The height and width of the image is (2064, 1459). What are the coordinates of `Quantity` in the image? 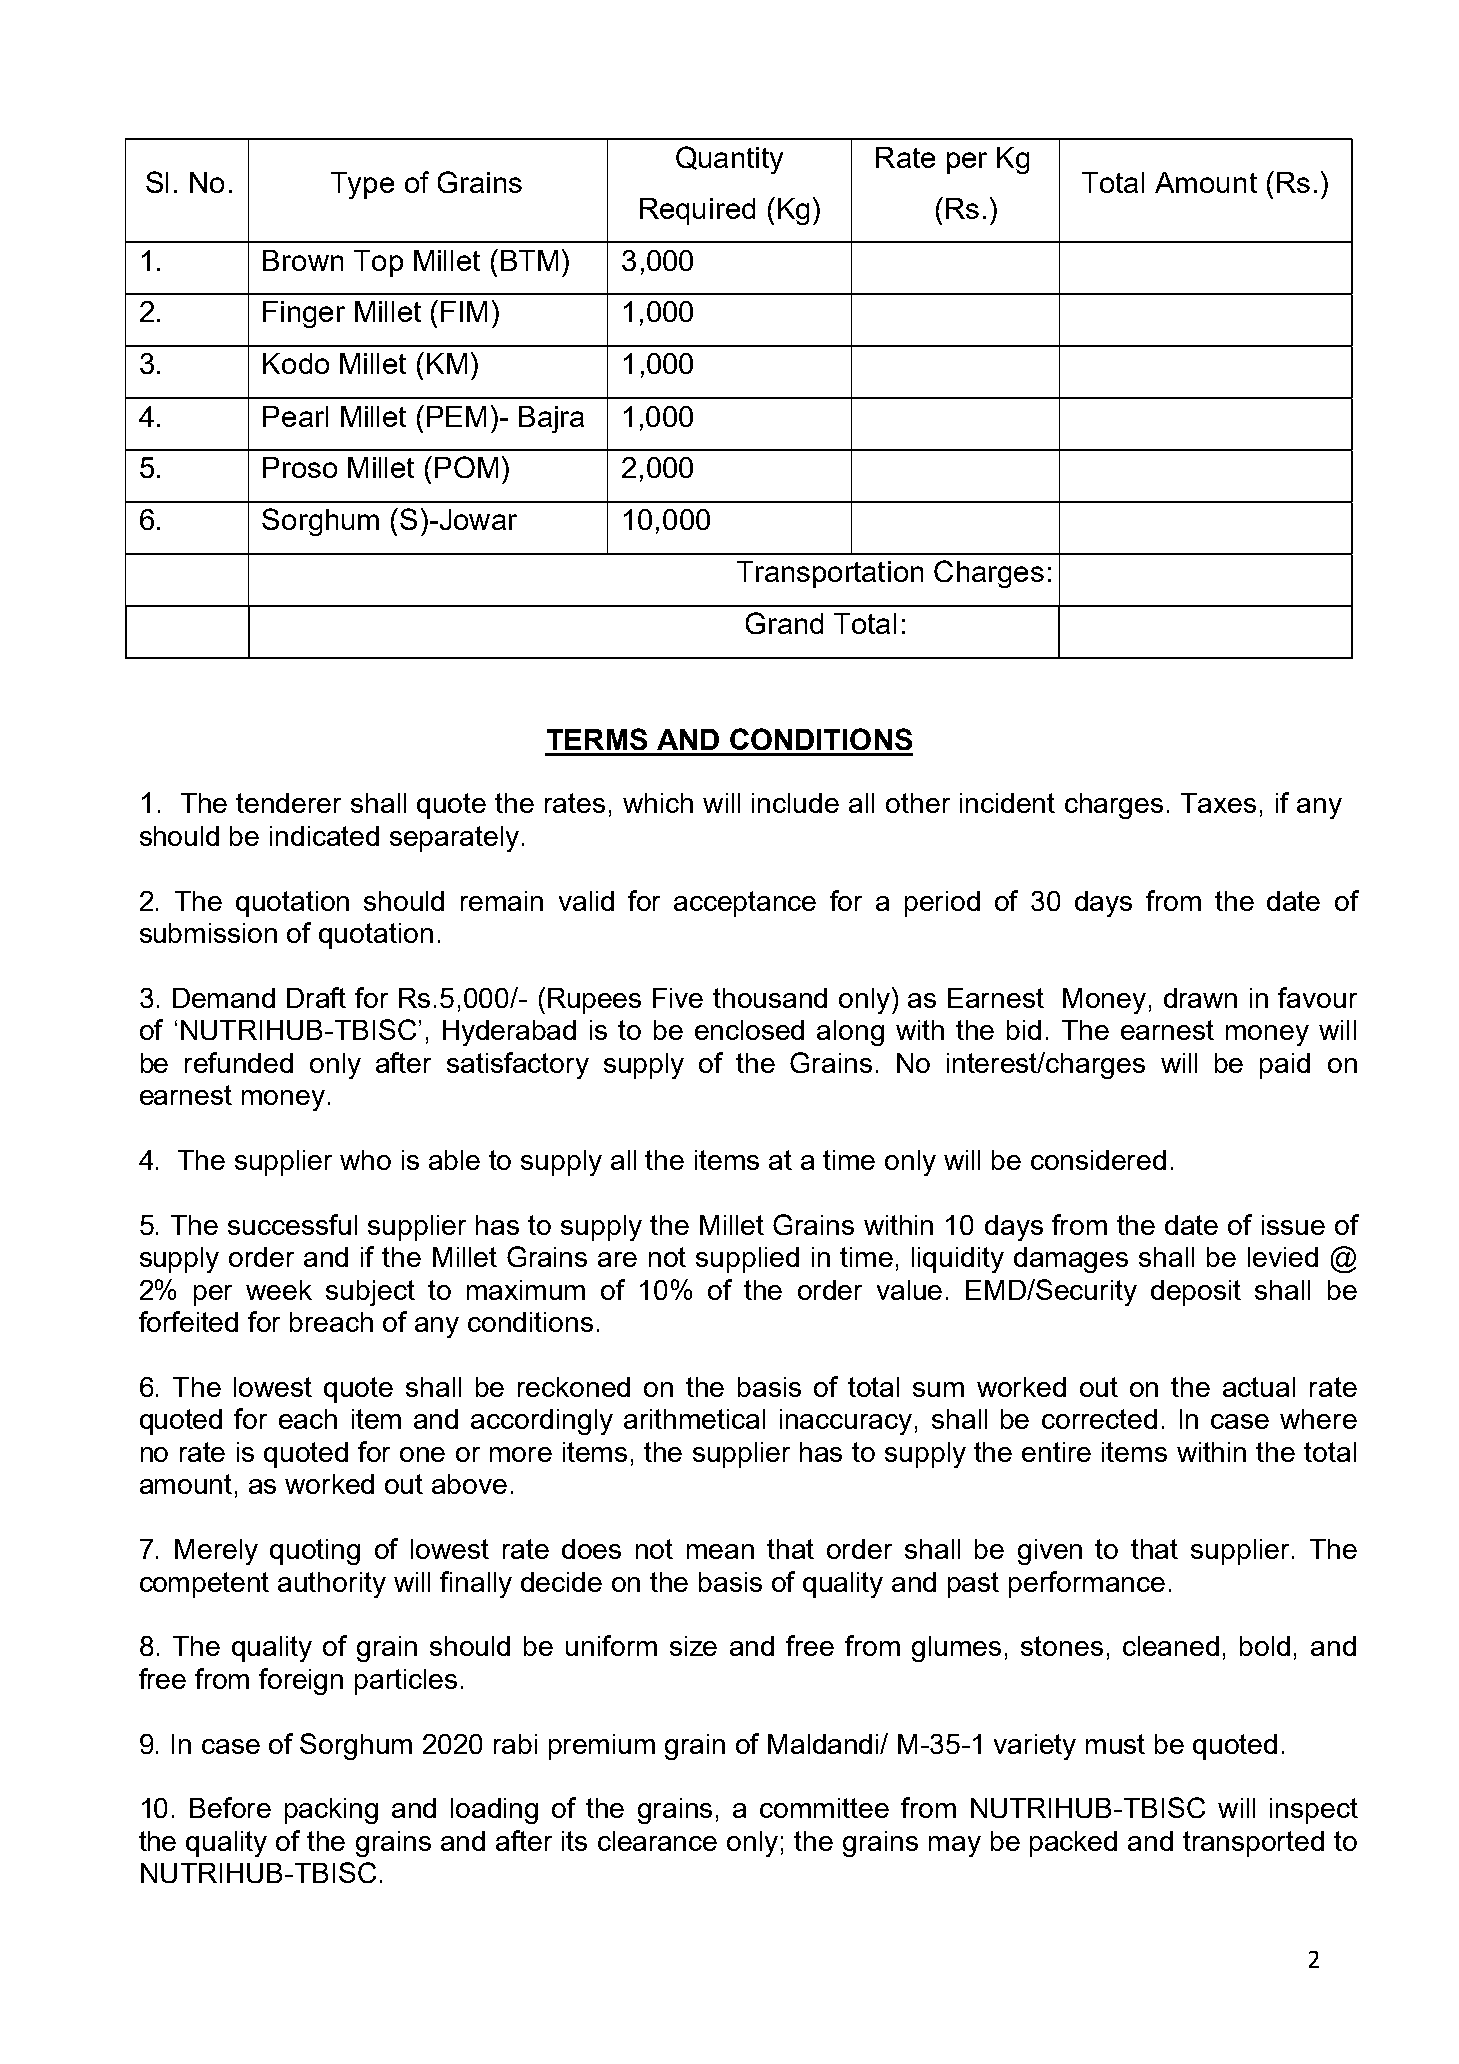 It's located at (729, 160).
